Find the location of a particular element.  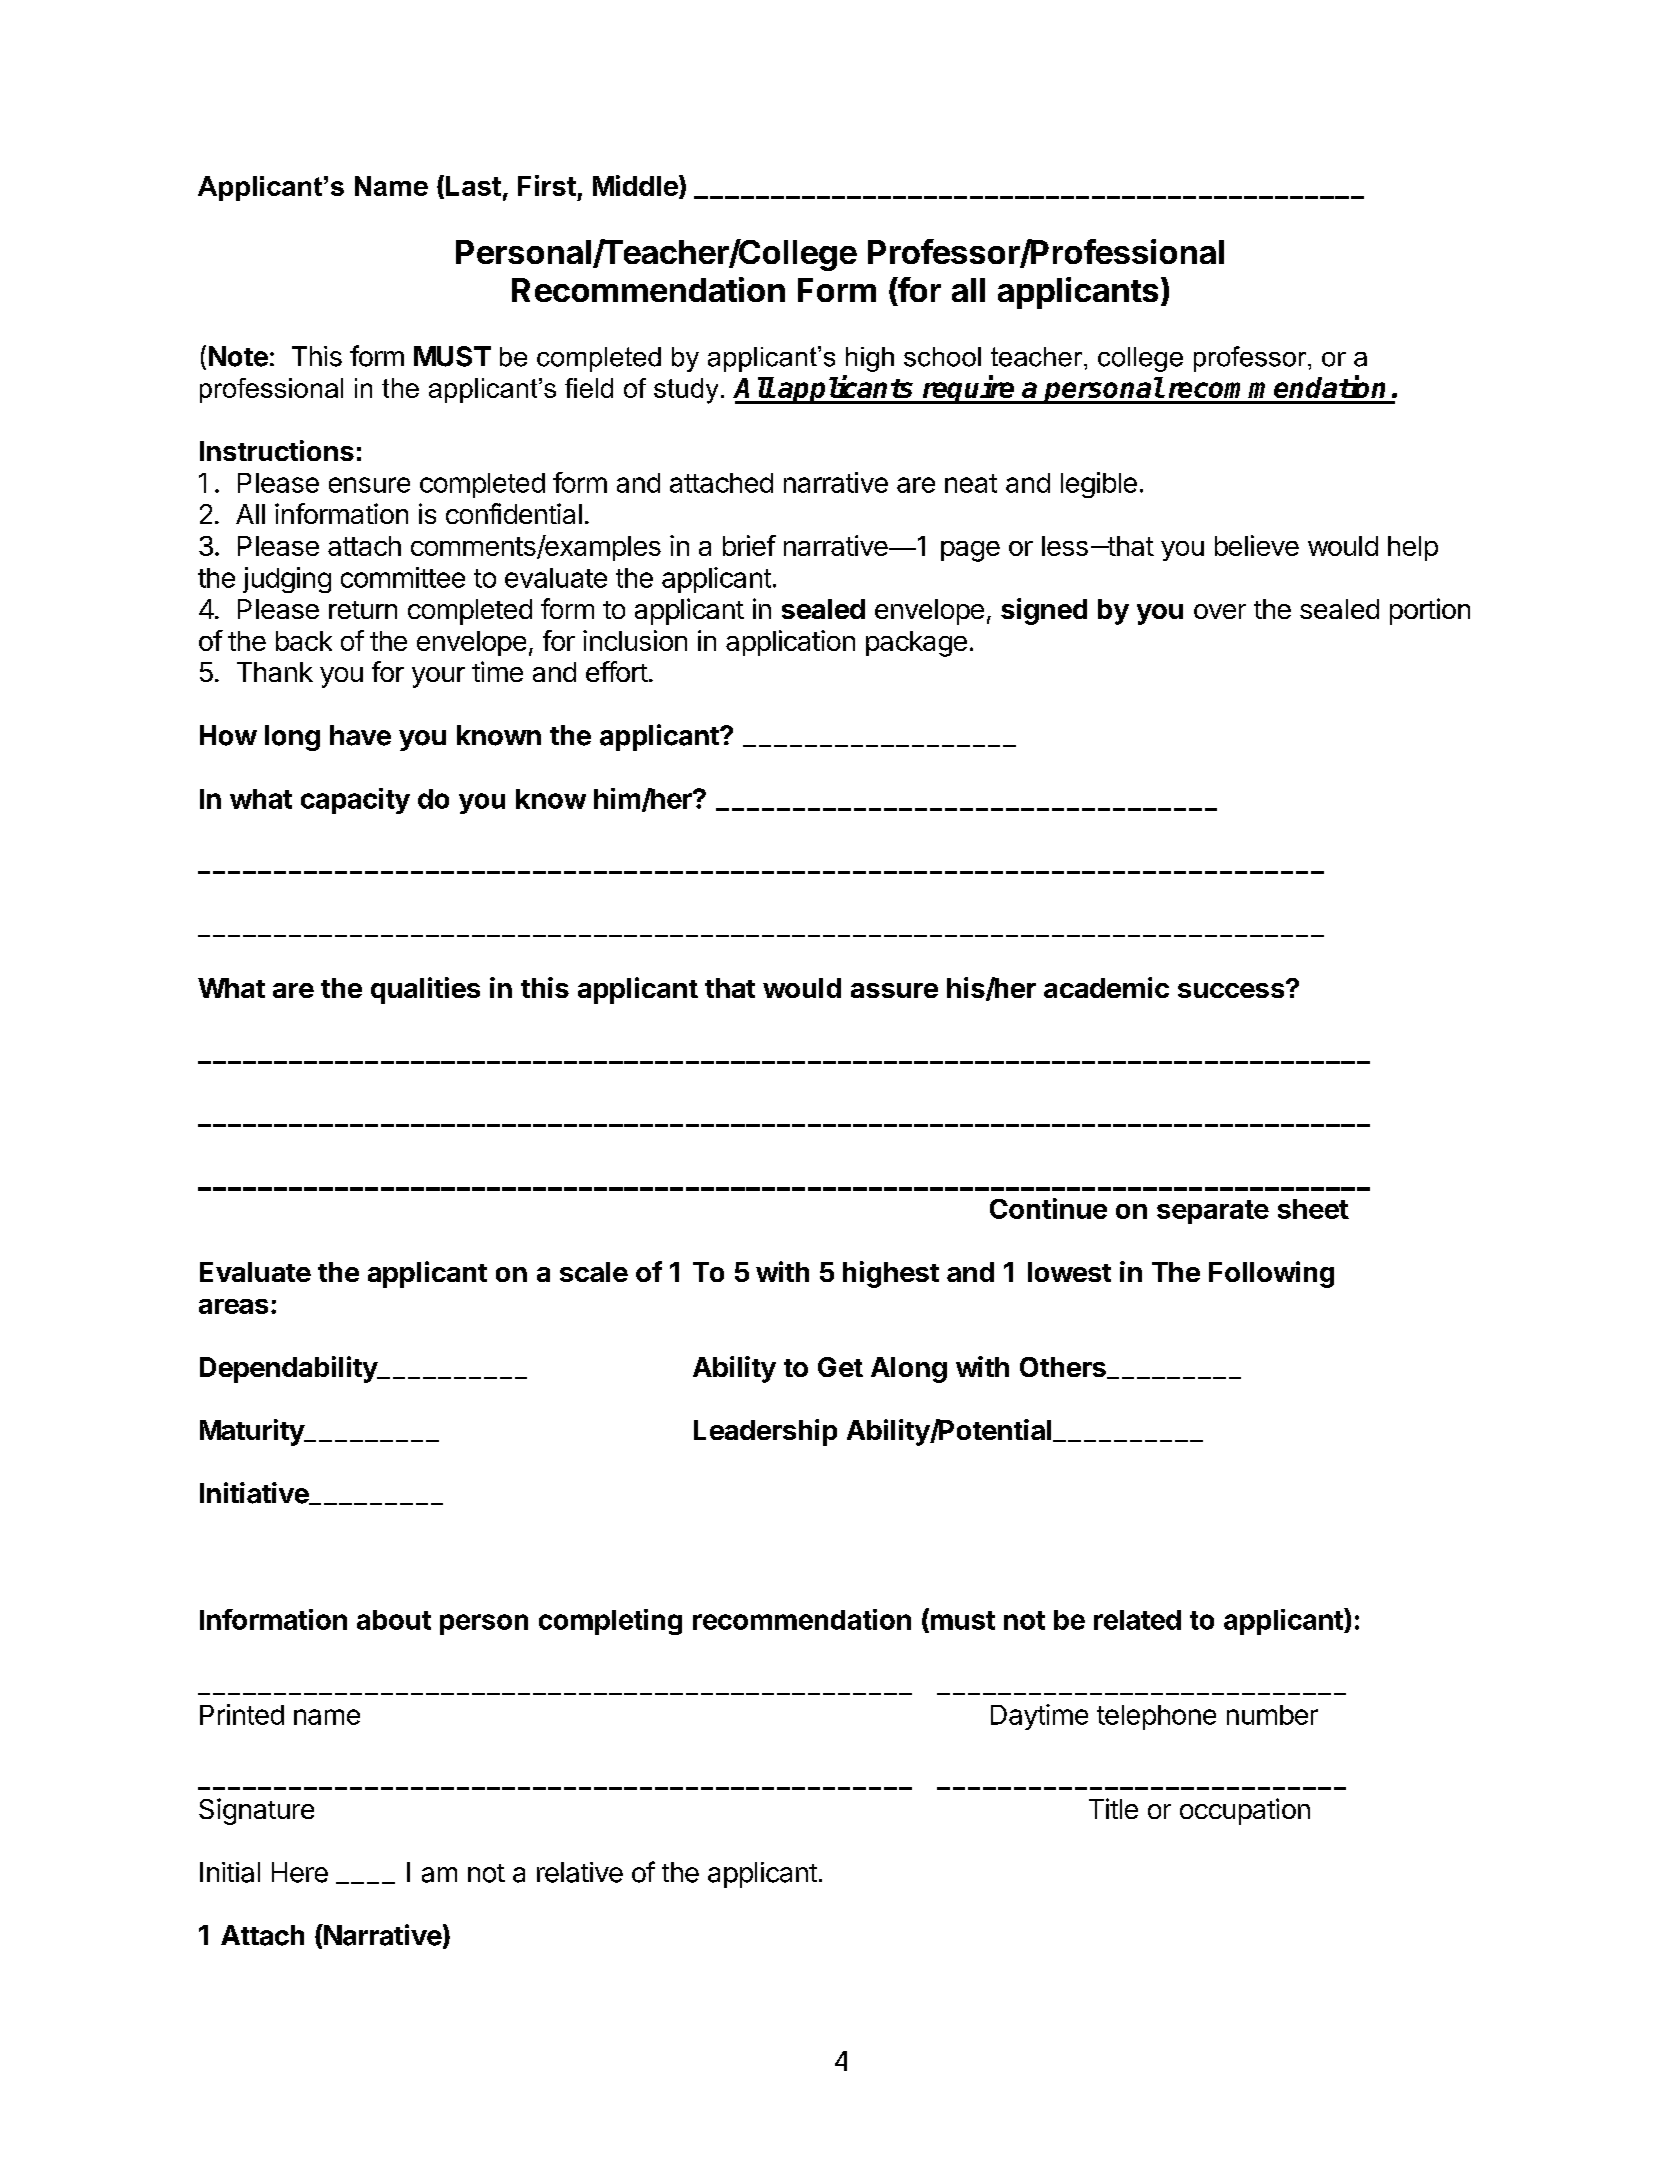

areas is located at coordinates (233, 1306).
